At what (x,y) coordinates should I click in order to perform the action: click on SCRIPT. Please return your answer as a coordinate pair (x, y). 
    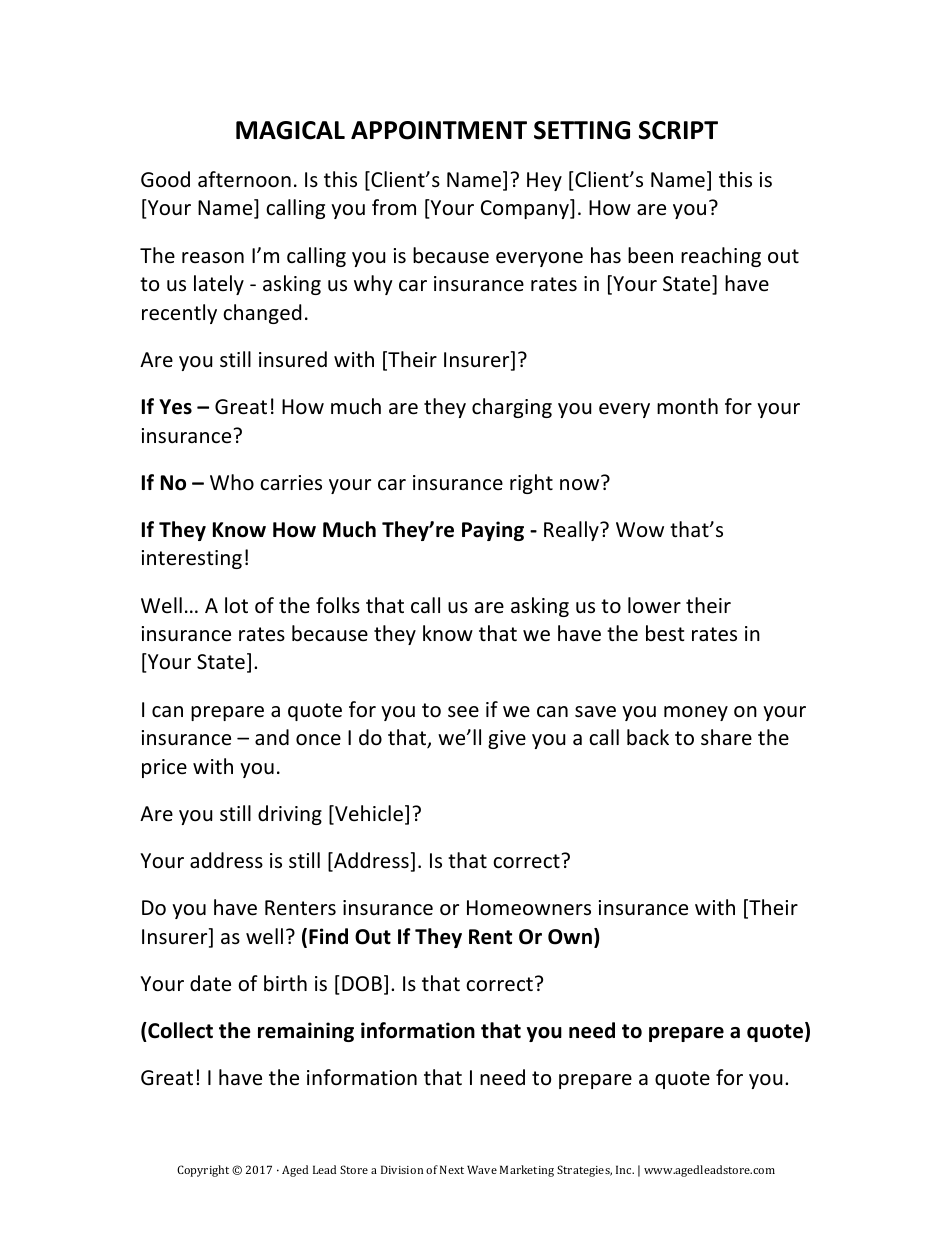
    Looking at the image, I should click on (678, 130).
